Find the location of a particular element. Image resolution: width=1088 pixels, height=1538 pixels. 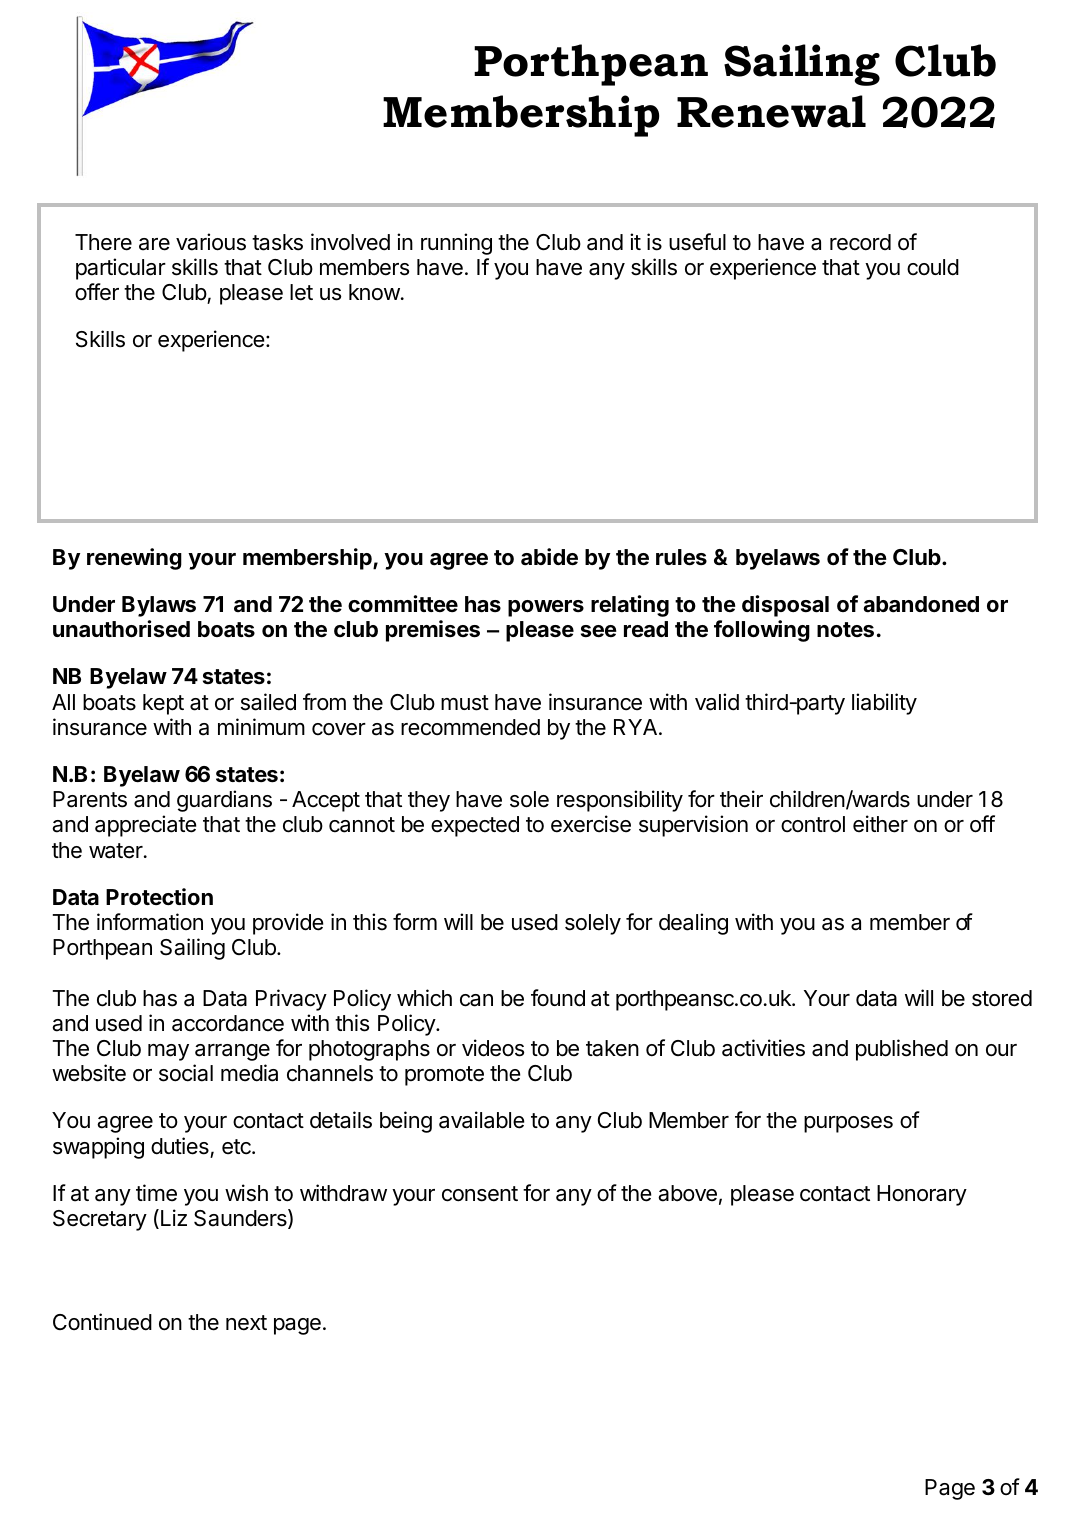

running is located at coordinates (456, 244).
